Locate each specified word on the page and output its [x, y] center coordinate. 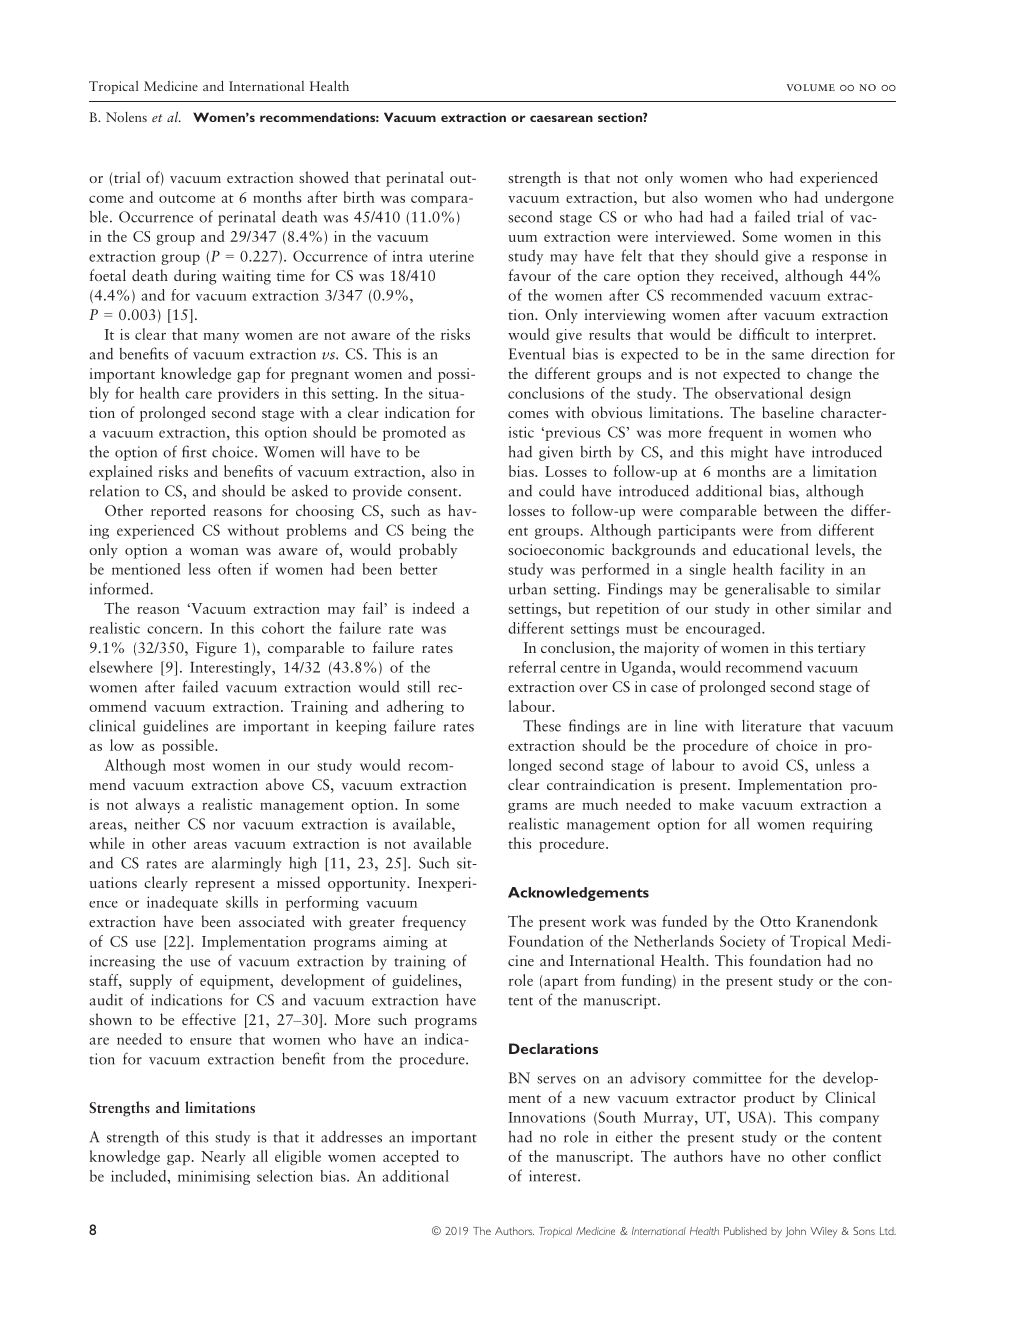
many [221, 338]
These [542, 725]
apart [561, 984]
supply [151, 982]
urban [527, 588]
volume [810, 87]
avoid [760, 765]
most [189, 766]
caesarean [561, 118]
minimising [214, 1178]
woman [214, 551]
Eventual [537, 354]
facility [802, 570]
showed [324, 177]
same [788, 356]
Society [743, 942]
